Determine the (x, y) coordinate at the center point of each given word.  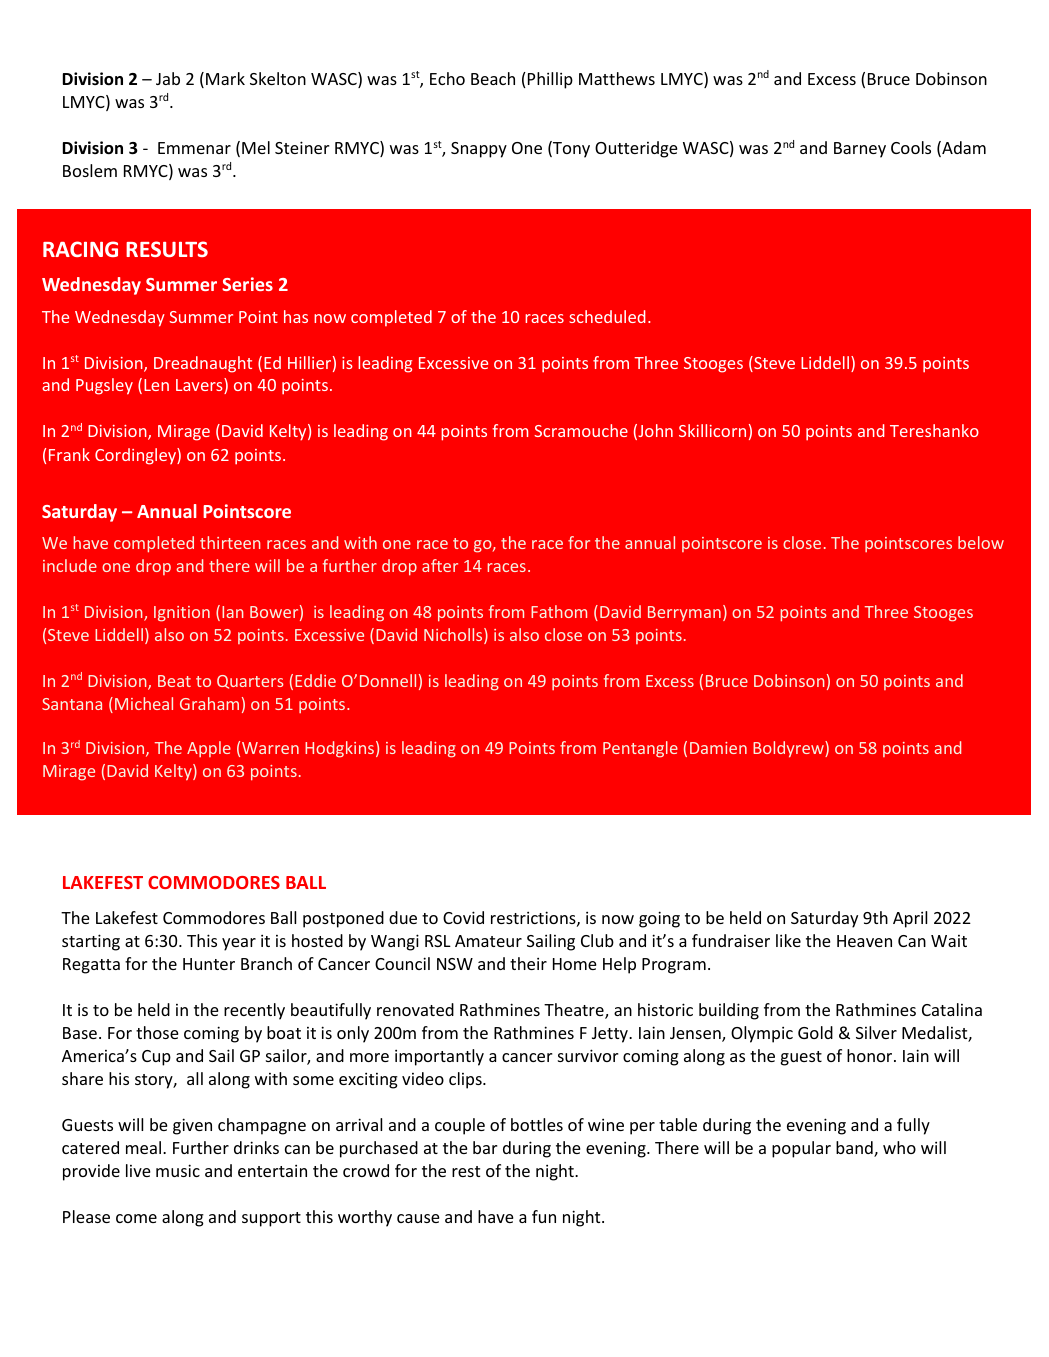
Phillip (550, 80)
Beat (174, 681)
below (981, 542)
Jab (168, 78)
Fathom (559, 611)
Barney (860, 150)
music (178, 1170)
